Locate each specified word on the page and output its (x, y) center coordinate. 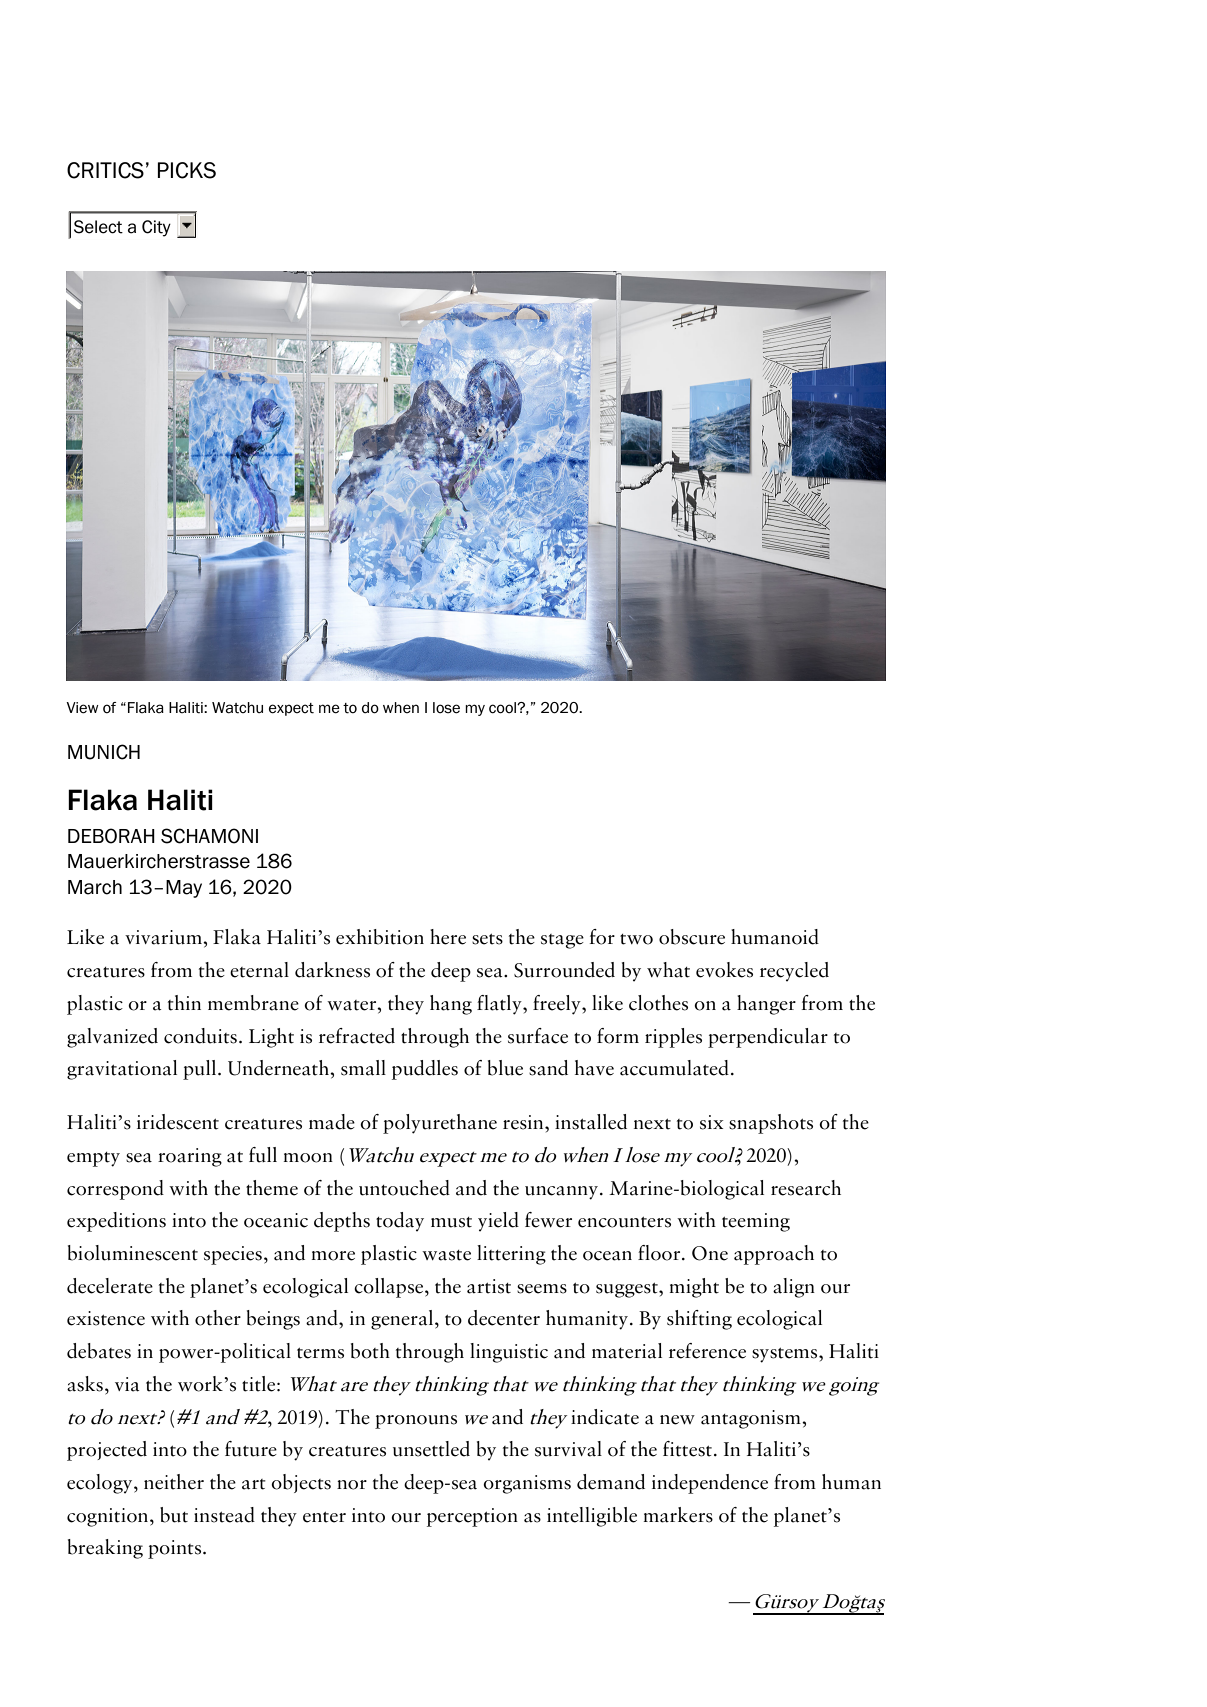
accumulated (674, 1068)
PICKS (187, 170)
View (82, 708)
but (174, 1515)
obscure (692, 937)
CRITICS (105, 170)
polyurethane (440, 1124)
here (448, 937)
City (156, 228)
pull (201, 1070)
